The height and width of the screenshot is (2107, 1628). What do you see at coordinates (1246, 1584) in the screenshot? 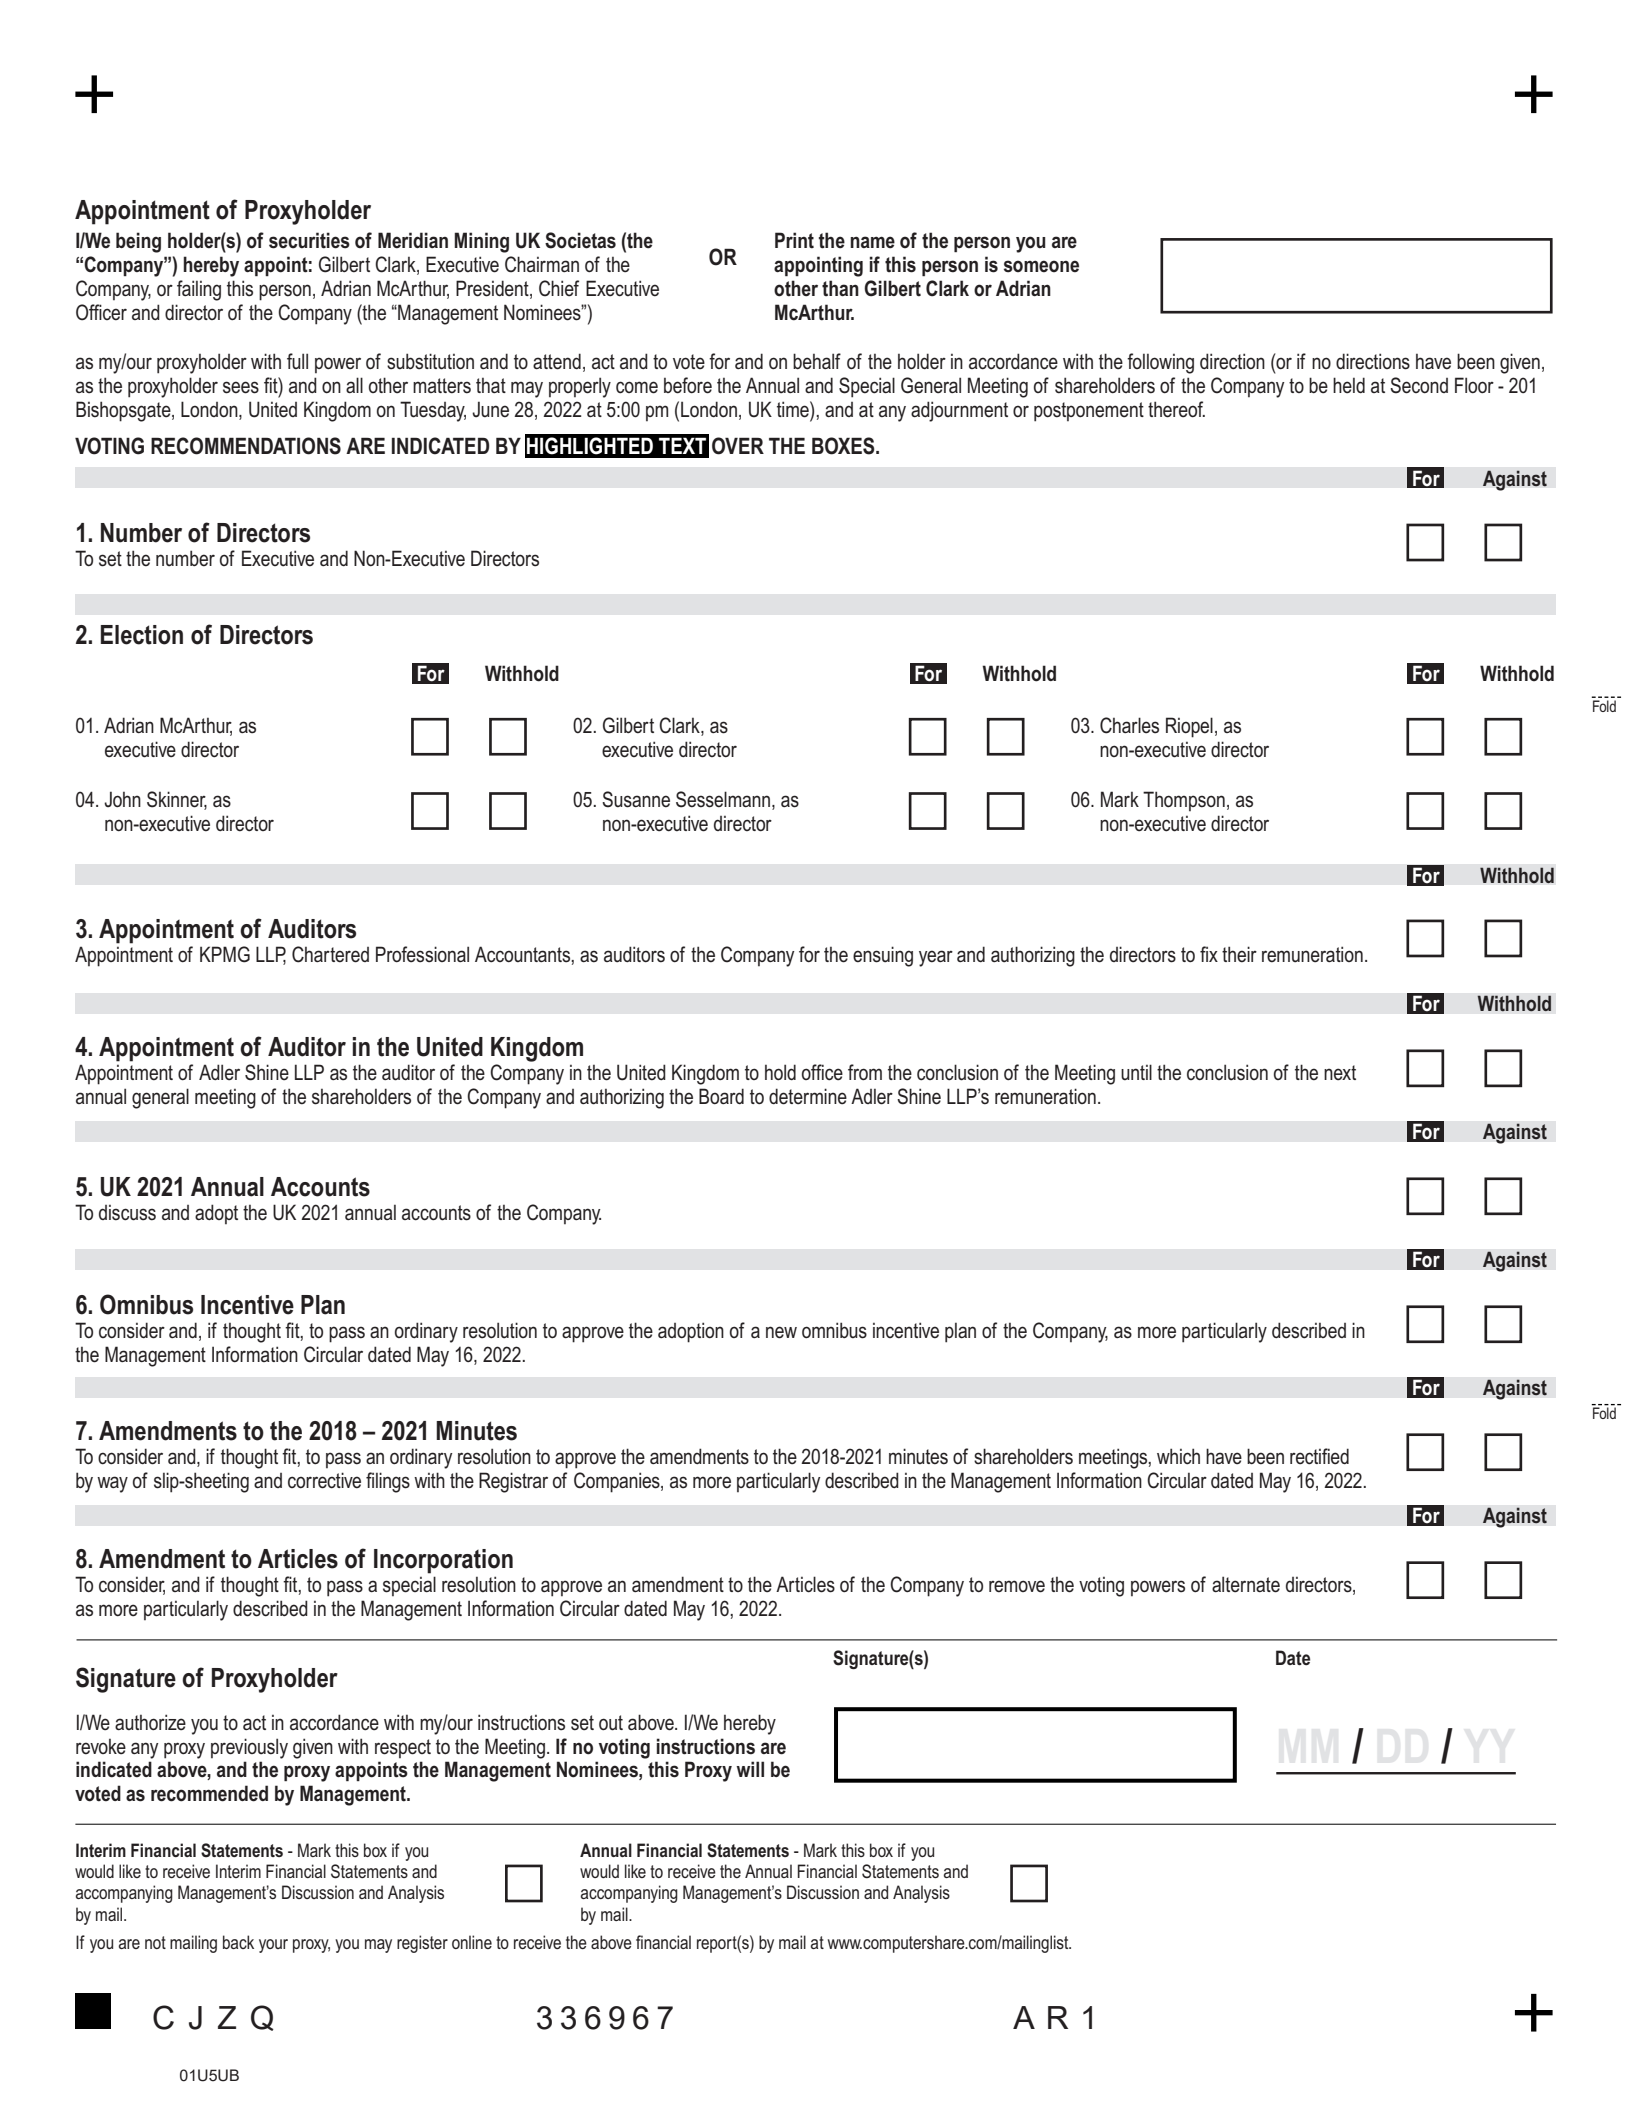
I see `alternate` at bounding box center [1246, 1584].
